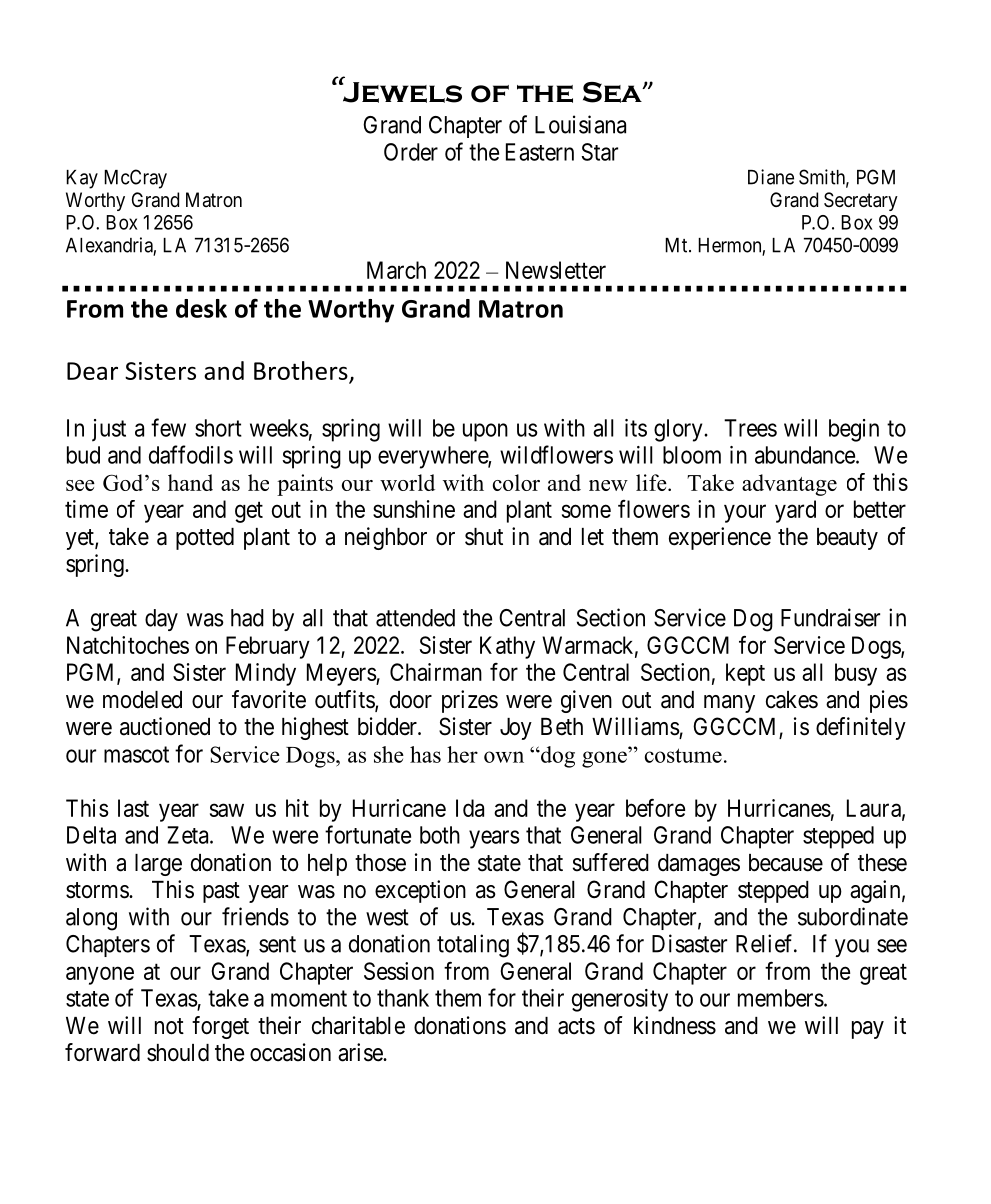 This screenshot has height=1204, width=991. What do you see at coordinates (847, 539) in the screenshot?
I see `beauty` at bounding box center [847, 539].
